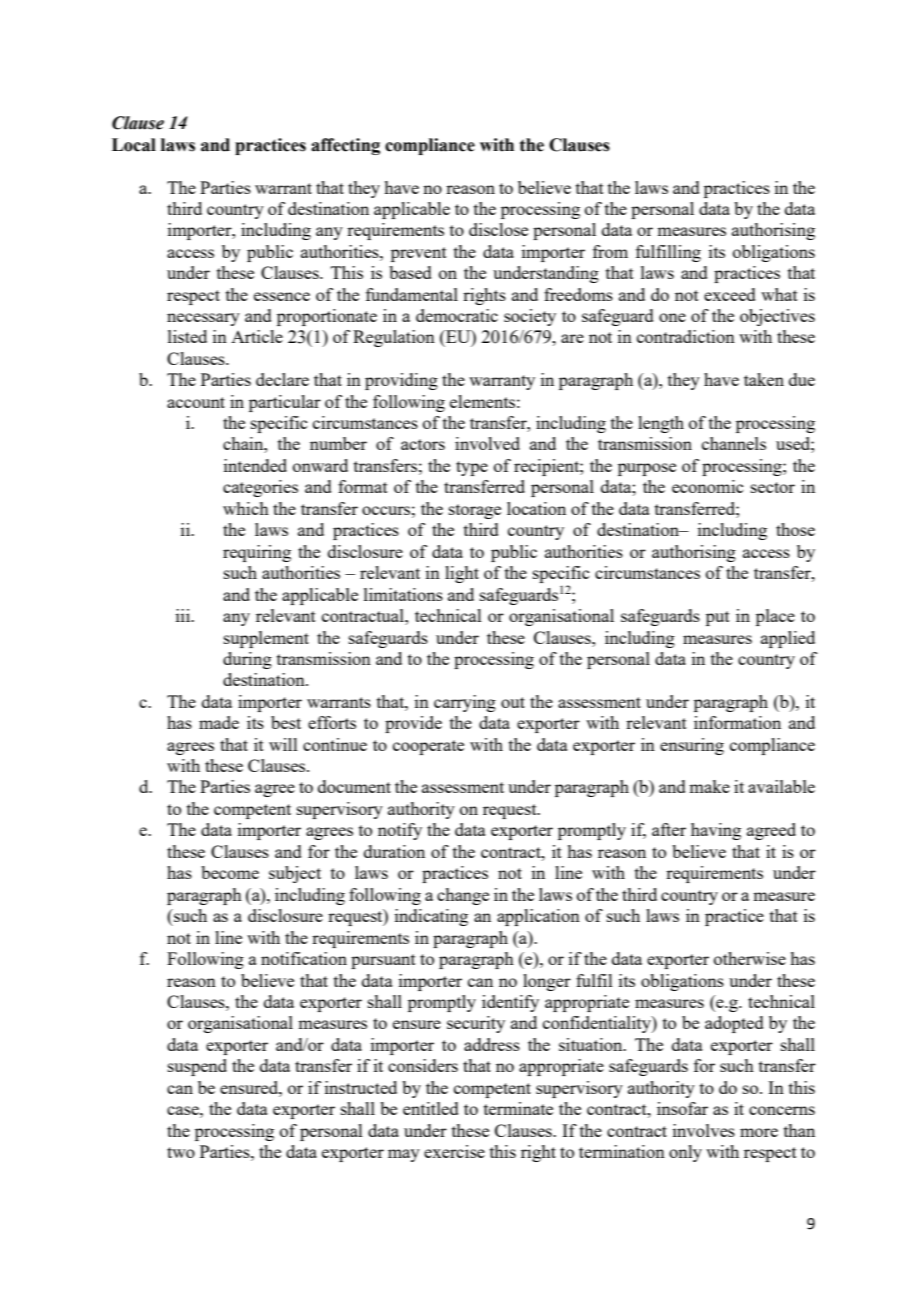 Image resolution: width=924 pixels, height=1308 pixels. What do you see at coordinates (610, 251) in the page?
I see `from` at bounding box center [610, 251].
